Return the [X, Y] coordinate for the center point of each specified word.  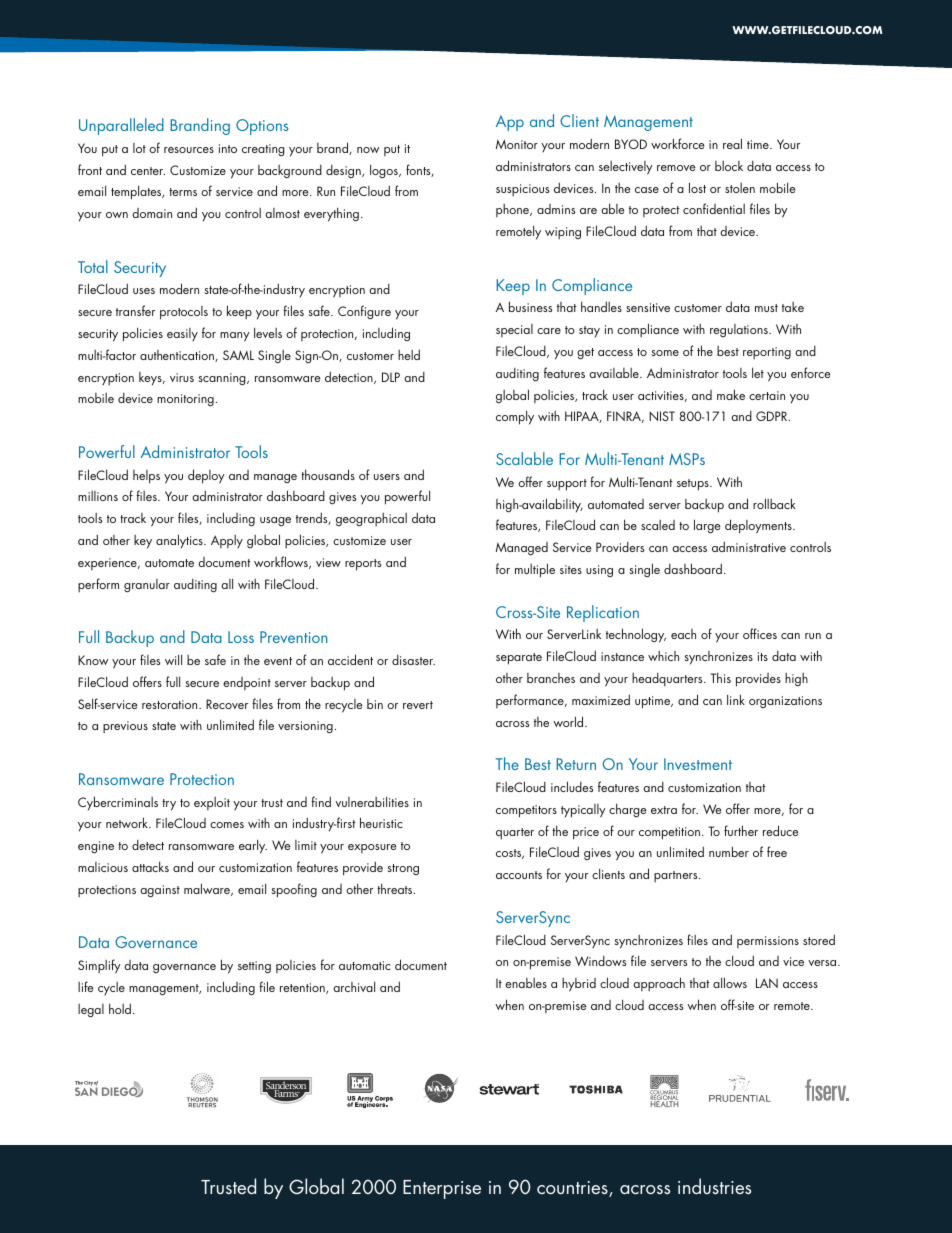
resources [189, 150]
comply [515, 417]
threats [396, 888]
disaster [413, 660]
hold [120, 1008]
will [173, 659]
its [763, 656]
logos [385, 171]
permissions [768, 942]
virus [182, 377]
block [729, 166]
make [731, 394]
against [160, 891]
